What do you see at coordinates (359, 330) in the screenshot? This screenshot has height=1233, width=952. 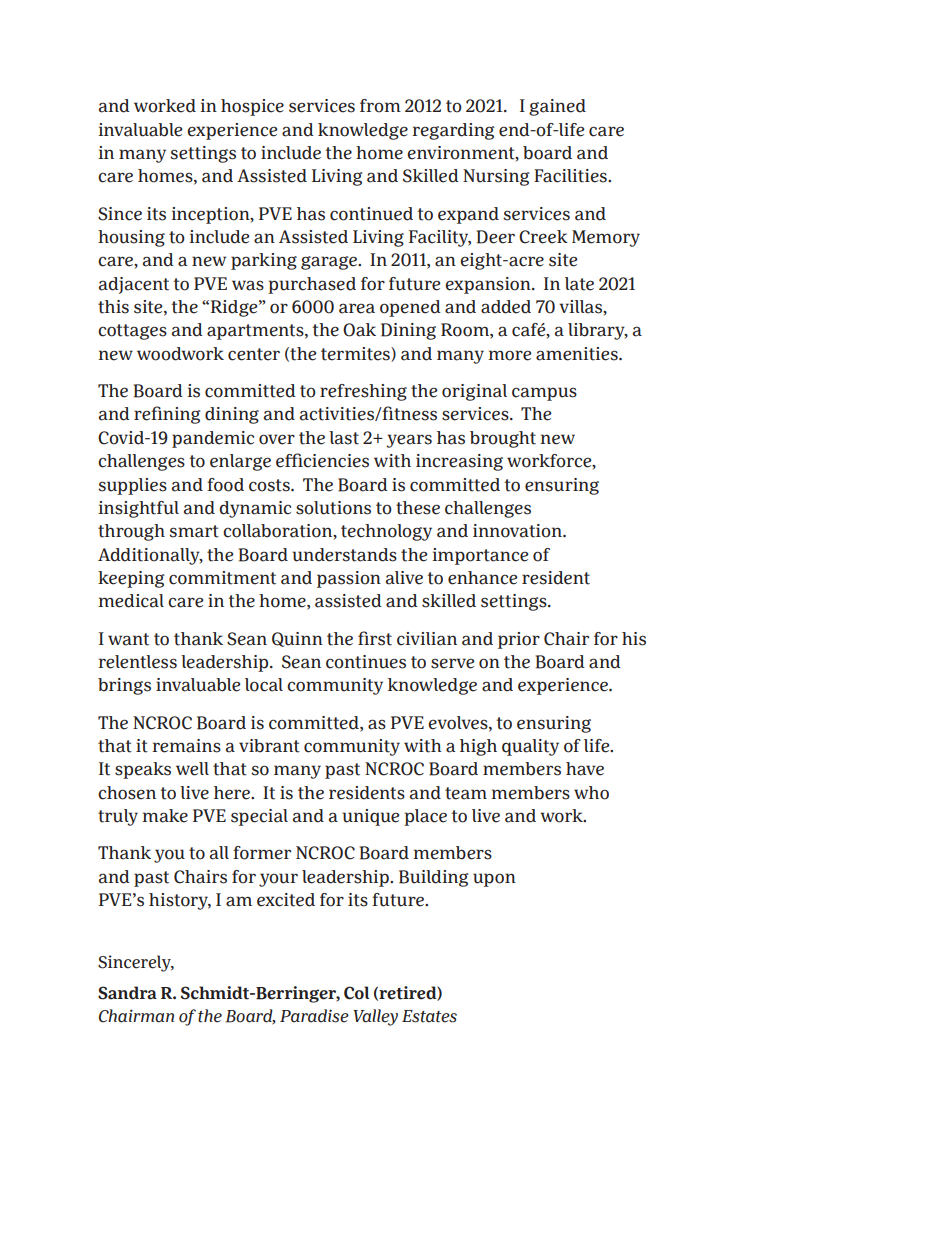 I see `Oak` at bounding box center [359, 330].
